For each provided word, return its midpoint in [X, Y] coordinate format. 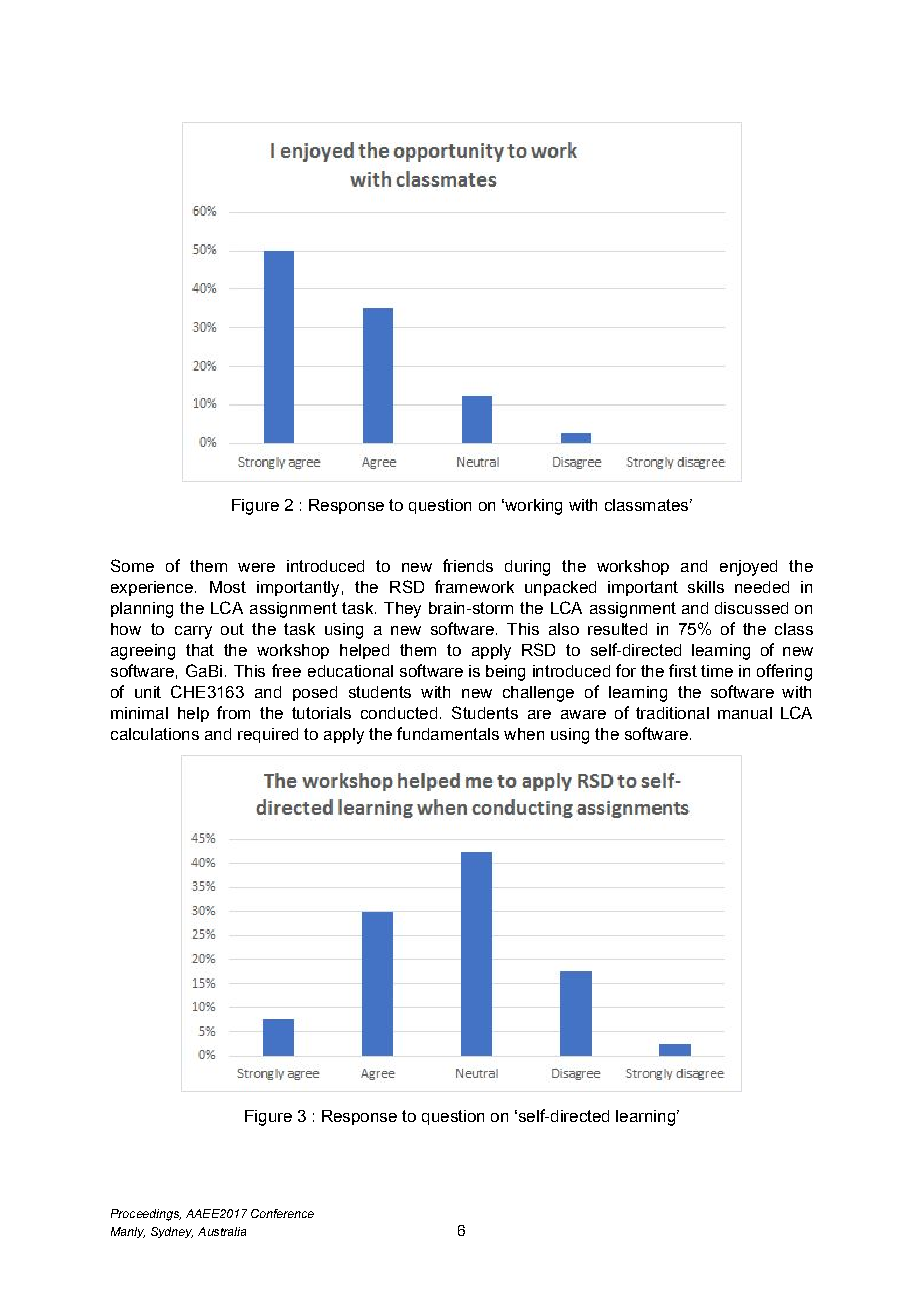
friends [468, 565]
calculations [155, 734]
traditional [672, 713]
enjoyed [748, 568]
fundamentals [448, 733]
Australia [222, 1231]
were [256, 567]
